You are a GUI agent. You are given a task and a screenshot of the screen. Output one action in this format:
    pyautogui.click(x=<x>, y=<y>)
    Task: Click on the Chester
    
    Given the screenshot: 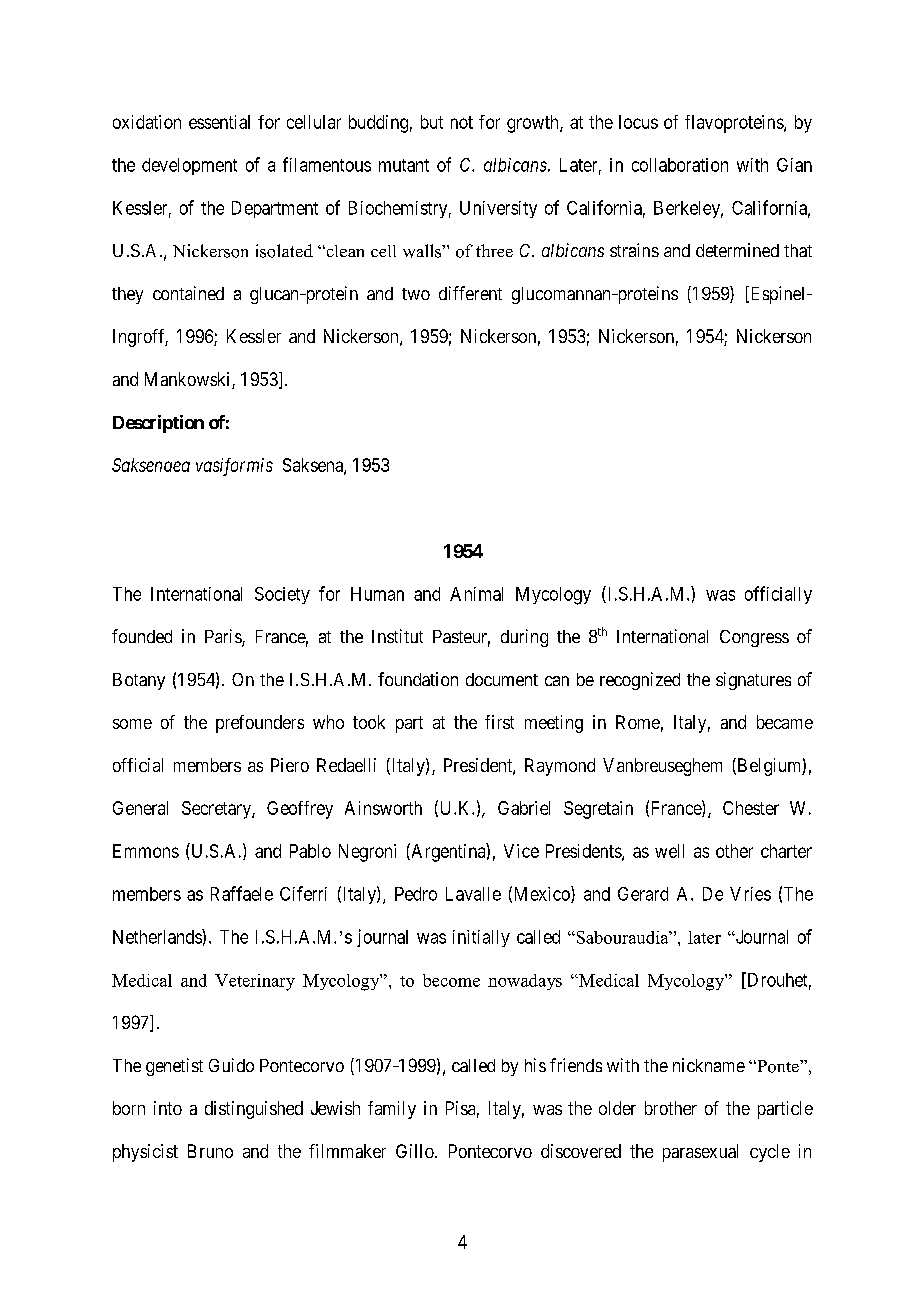 What is the action you would take?
    pyautogui.click(x=751, y=808)
